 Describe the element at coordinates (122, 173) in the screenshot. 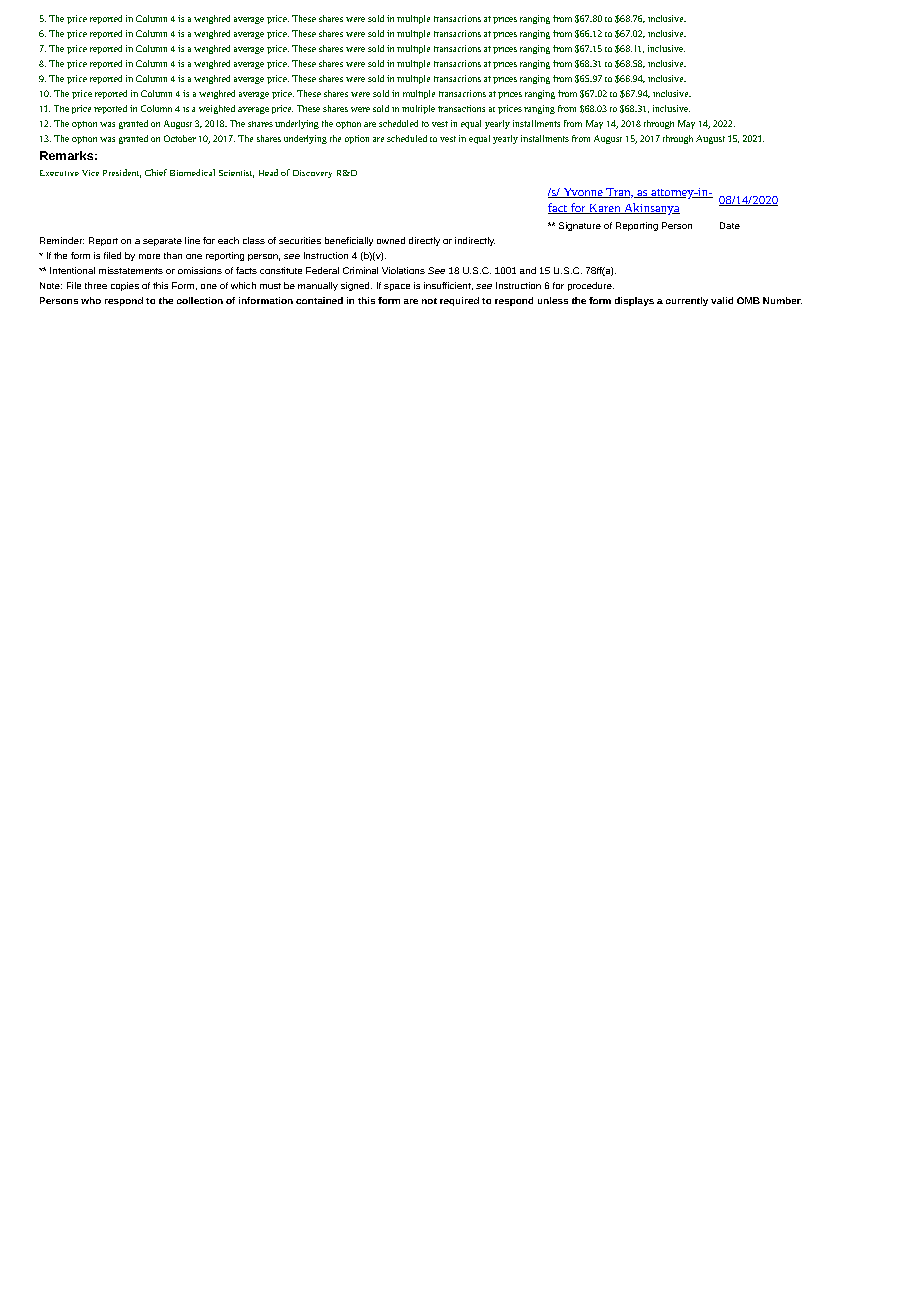

I see `President` at that location.
